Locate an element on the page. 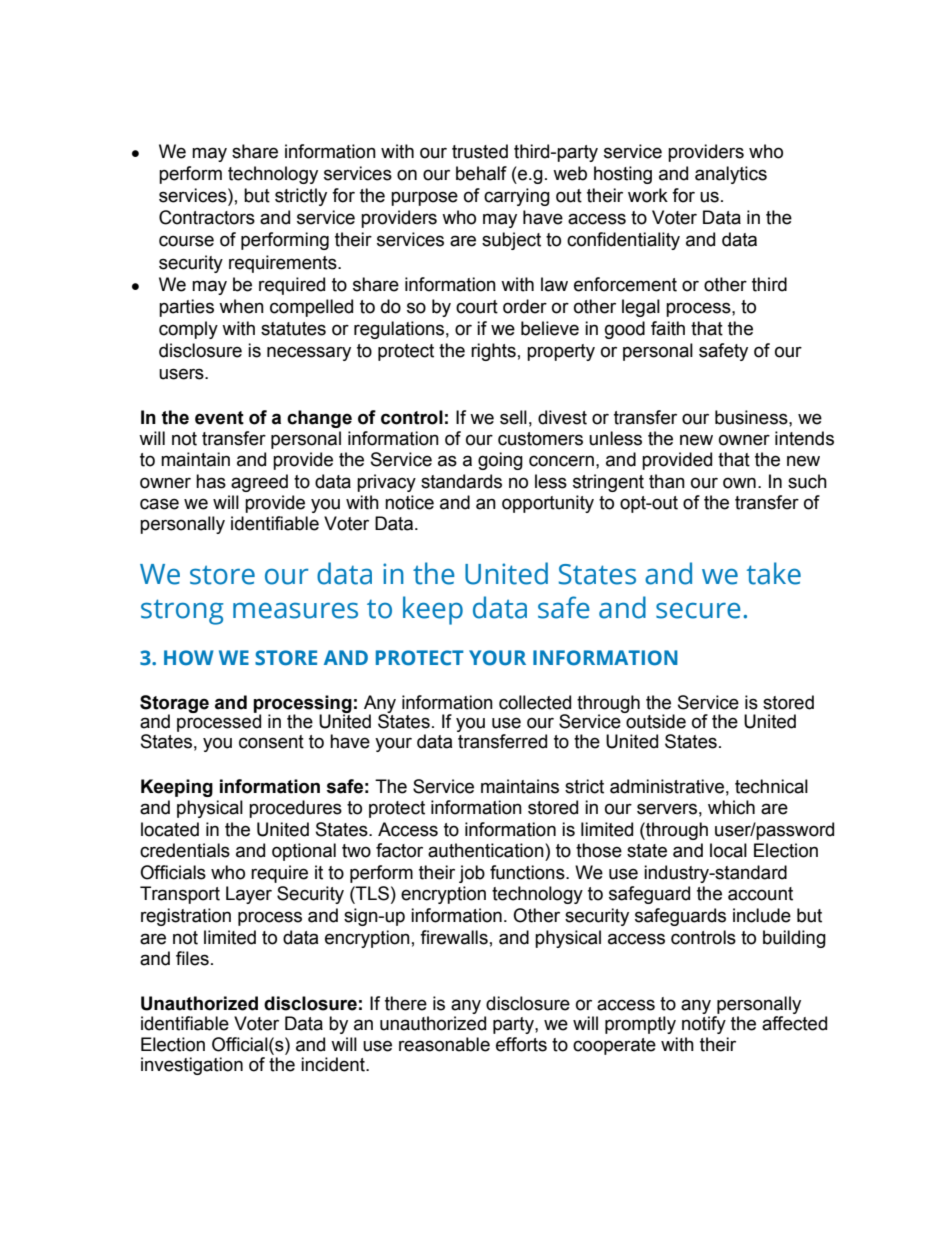 The height and width of the document is (1233, 952). analytics is located at coordinates (731, 175).
